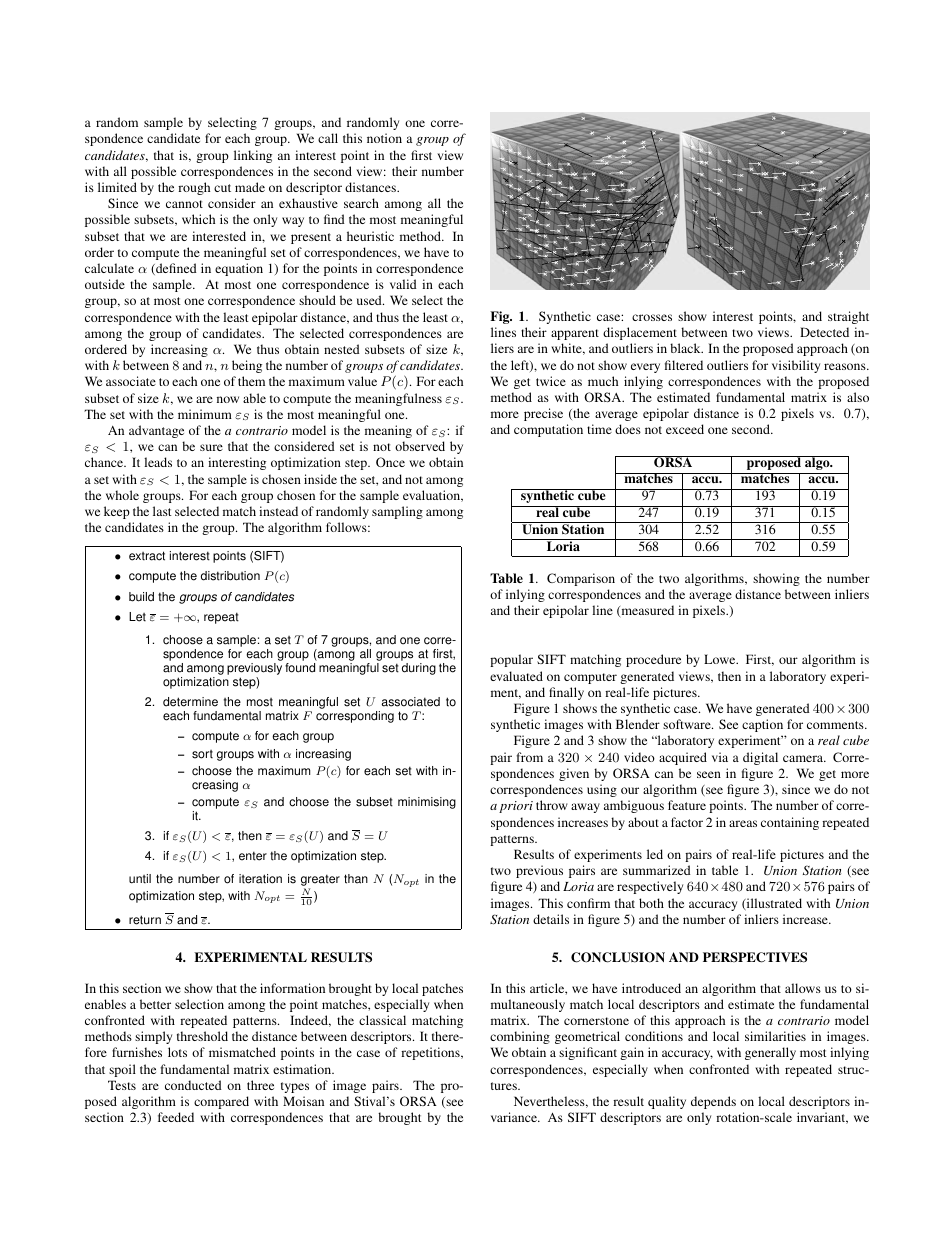 This image has height=1233, width=952. What do you see at coordinates (516, 807) in the image?
I see `priori` at bounding box center [516, 807].
